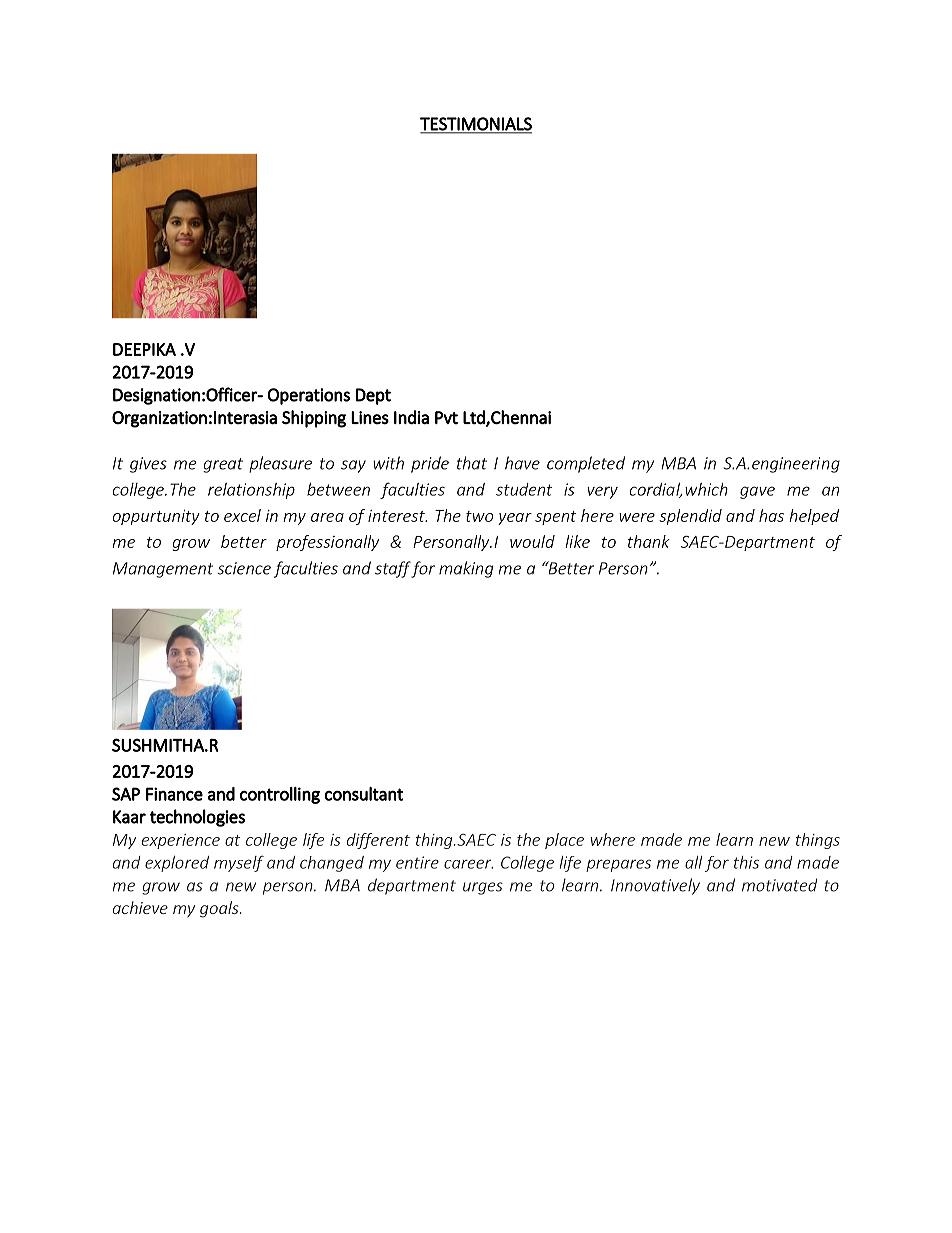 The width and height of the screenshot is (952, 1233). I want to click on completed, so click(586, 464).
